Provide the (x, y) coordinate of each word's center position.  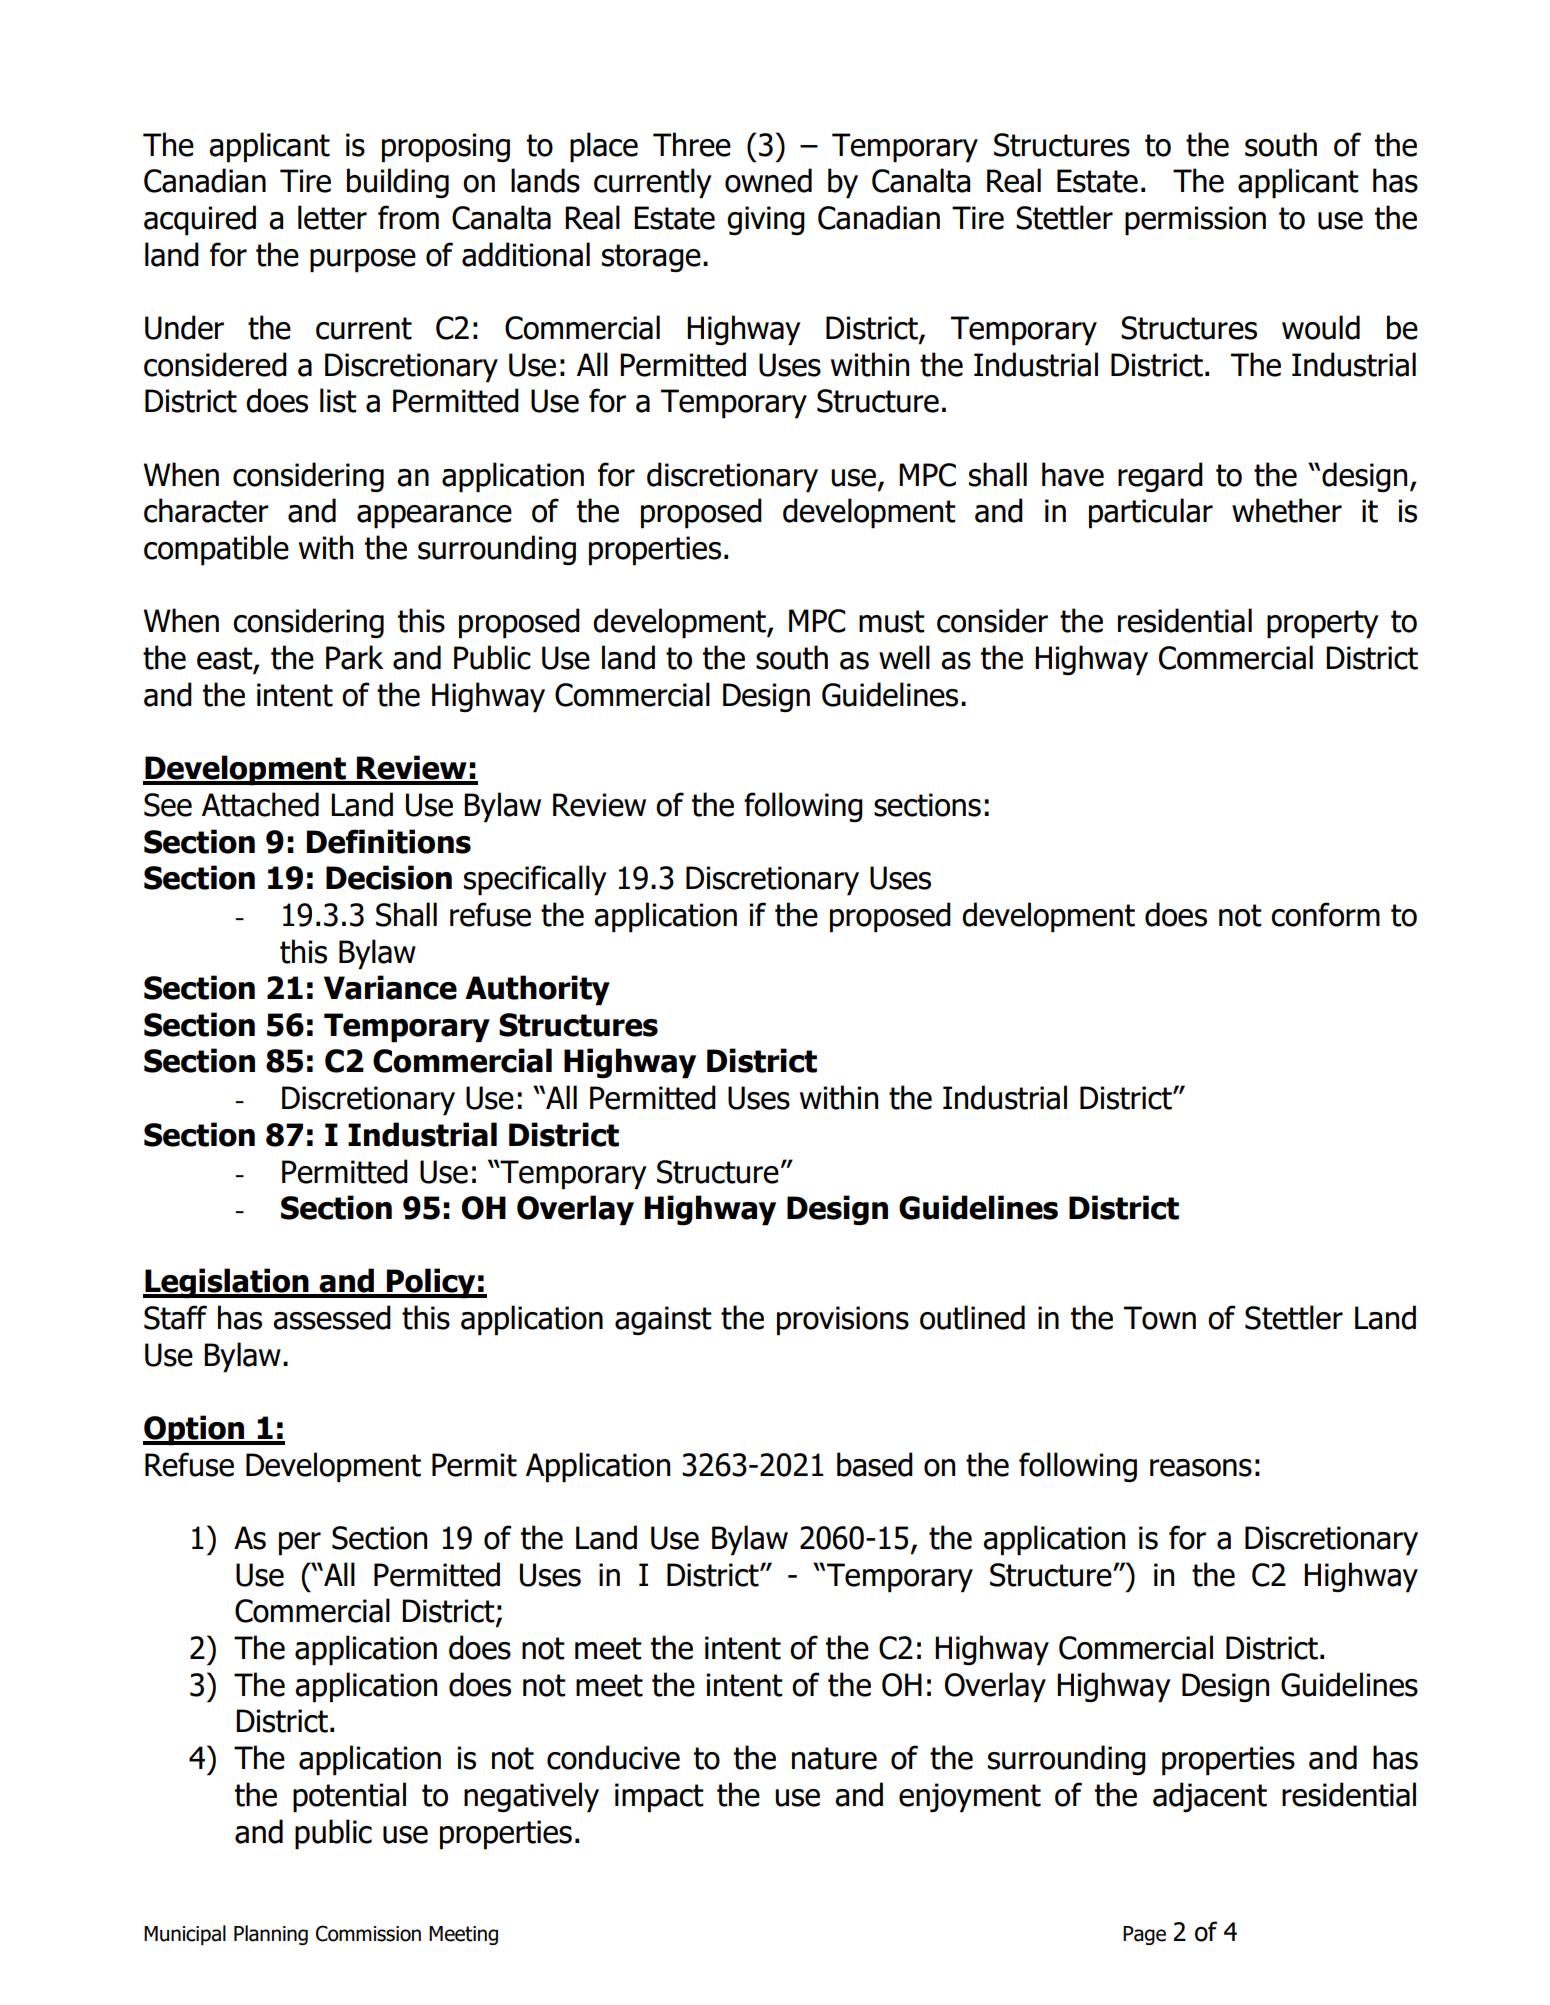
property (1323, 624)
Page (1144, 1935)
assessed (332, 1317)
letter (332, 217)
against (663, 1320)
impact (659, 1798)
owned (768, 180)
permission (1195, 221)
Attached (260, 804)
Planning (271, 1935)
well (904, 657)
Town (1160, 1318)
